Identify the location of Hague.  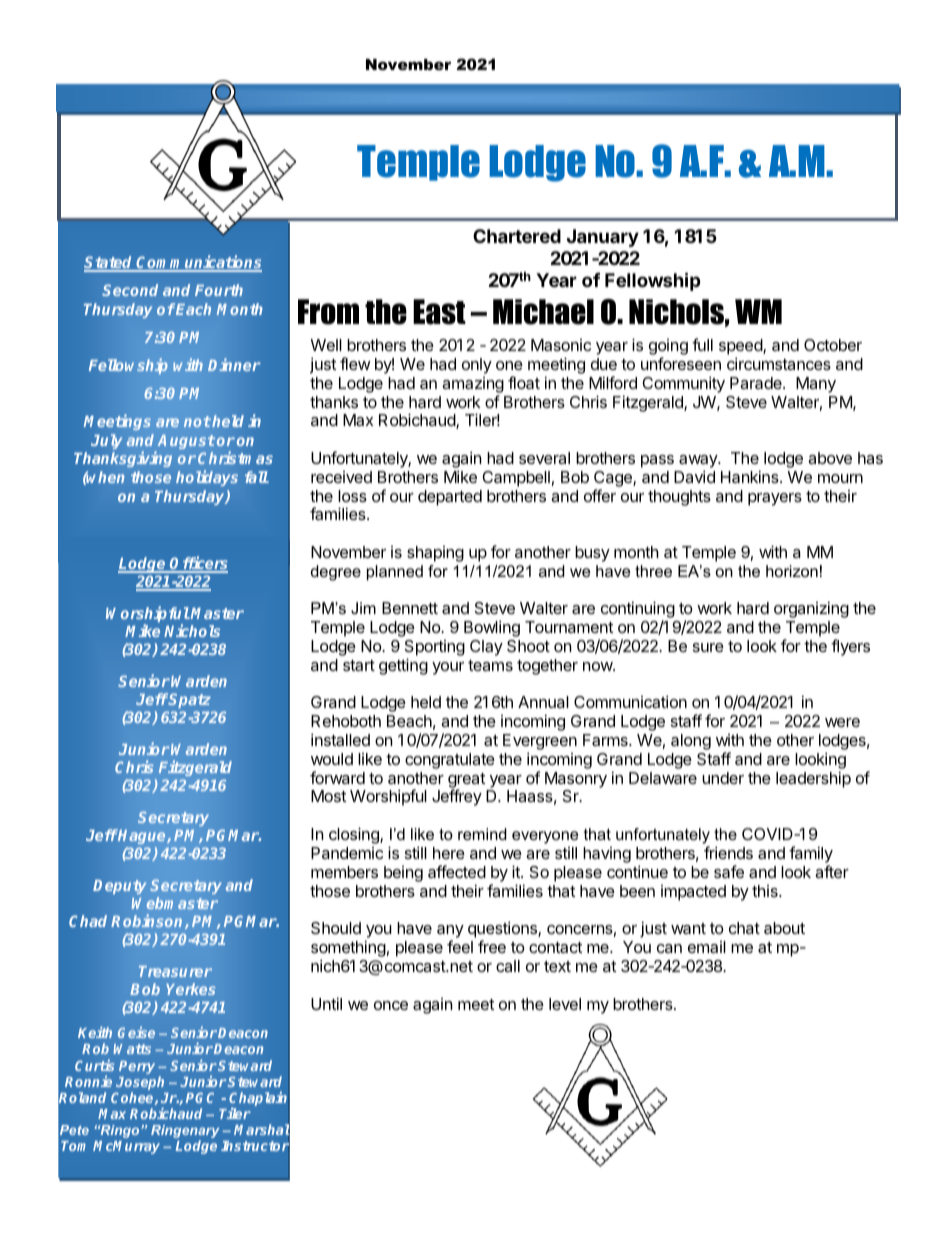
(142, 838).
